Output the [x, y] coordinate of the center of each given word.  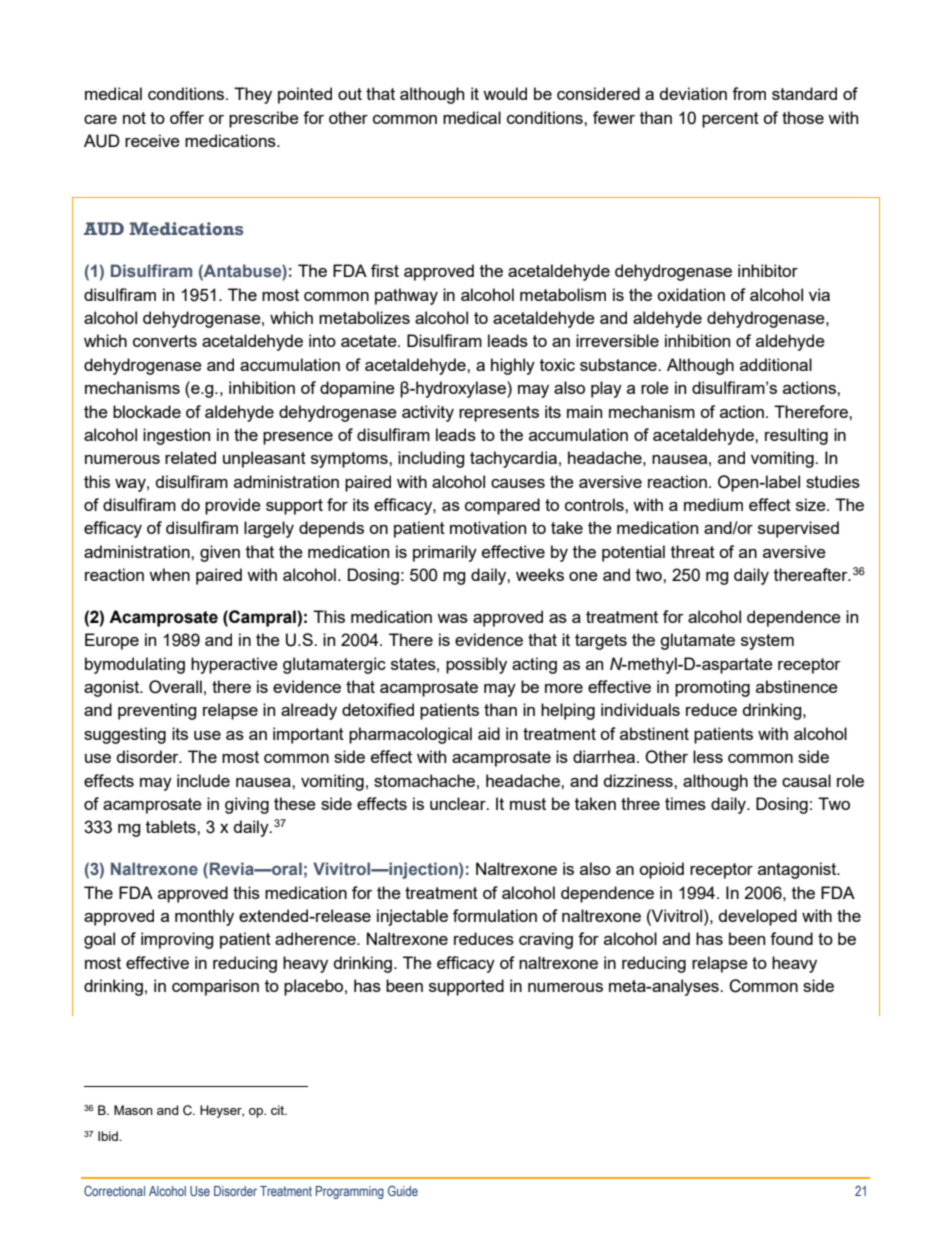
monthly [204, 917]
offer [187, 117]
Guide [403, 1190]
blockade [147, 411]
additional [776, 364]
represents [499, 414]
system [767, 642]
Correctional [114, 1190]
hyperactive [234, 665]
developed [758, 917]
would [505, 93]
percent [730, 120]
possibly [476, 665]
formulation [495, 915]
